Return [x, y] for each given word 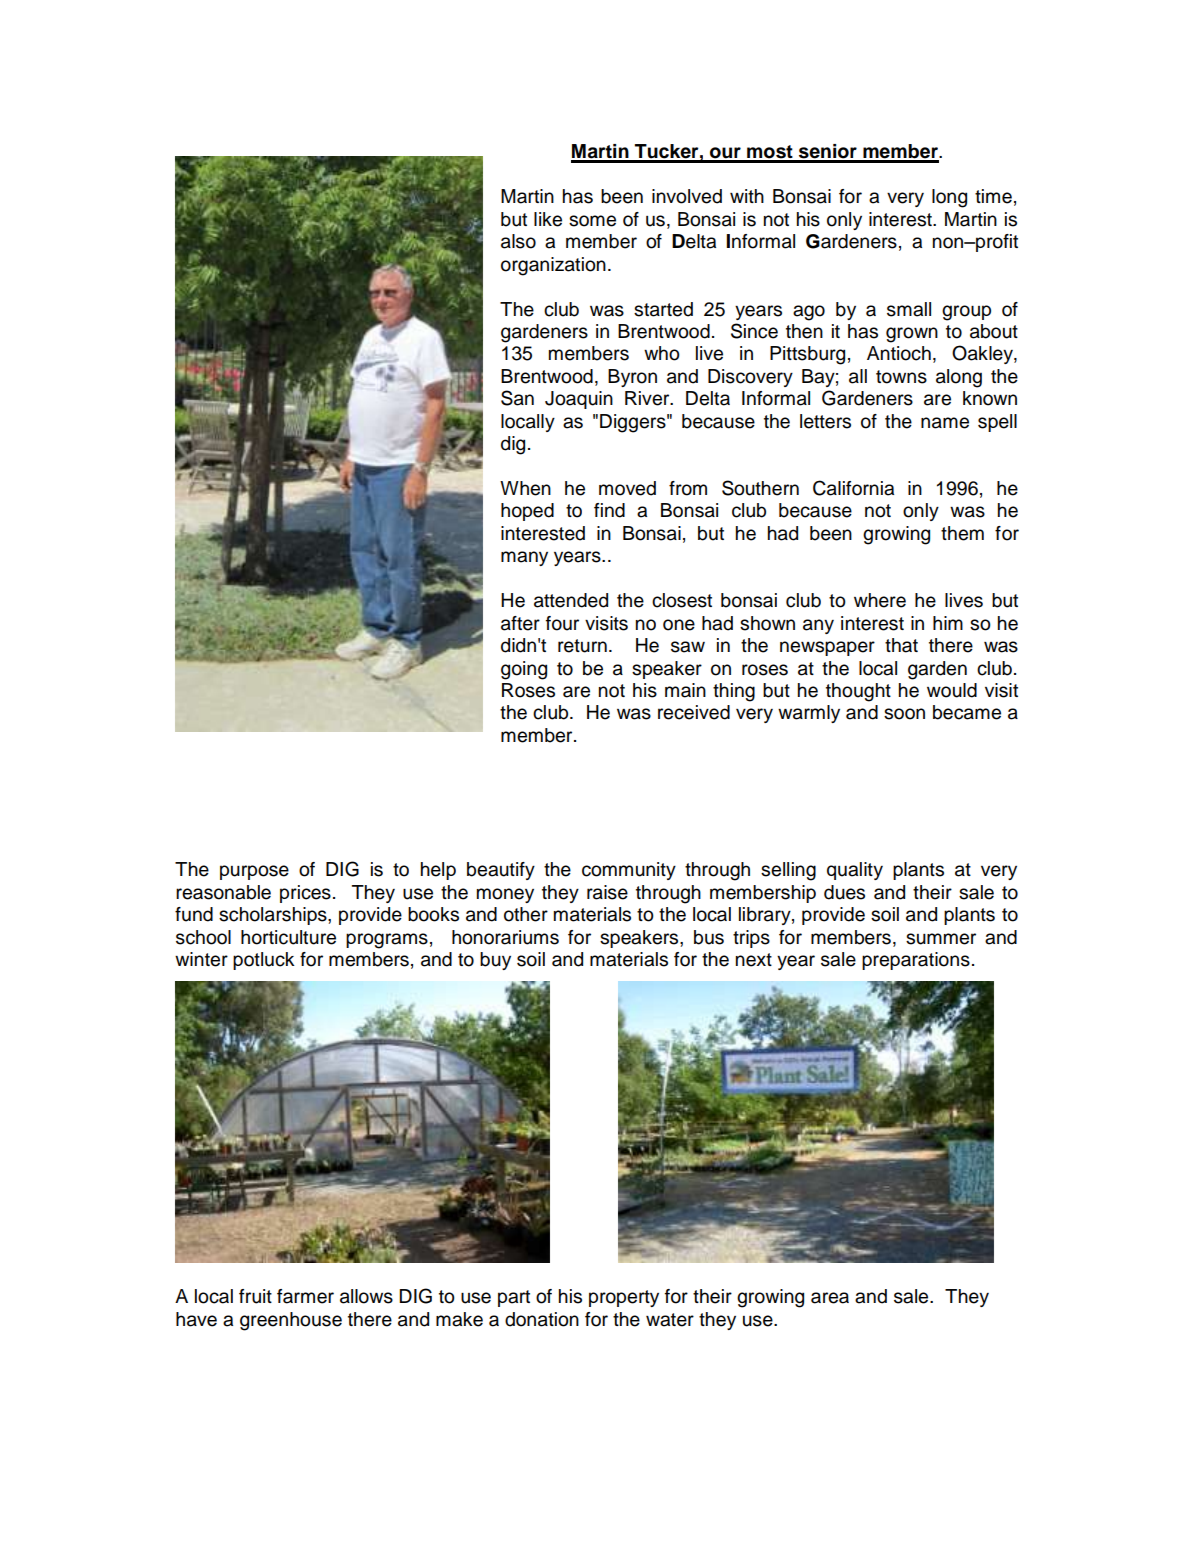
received [694, 712]
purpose [254, 872]
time [993, 196]
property [624, 1298]
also [518, 241]
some [592, 221]
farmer [305, 1296]
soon [904, 714]
